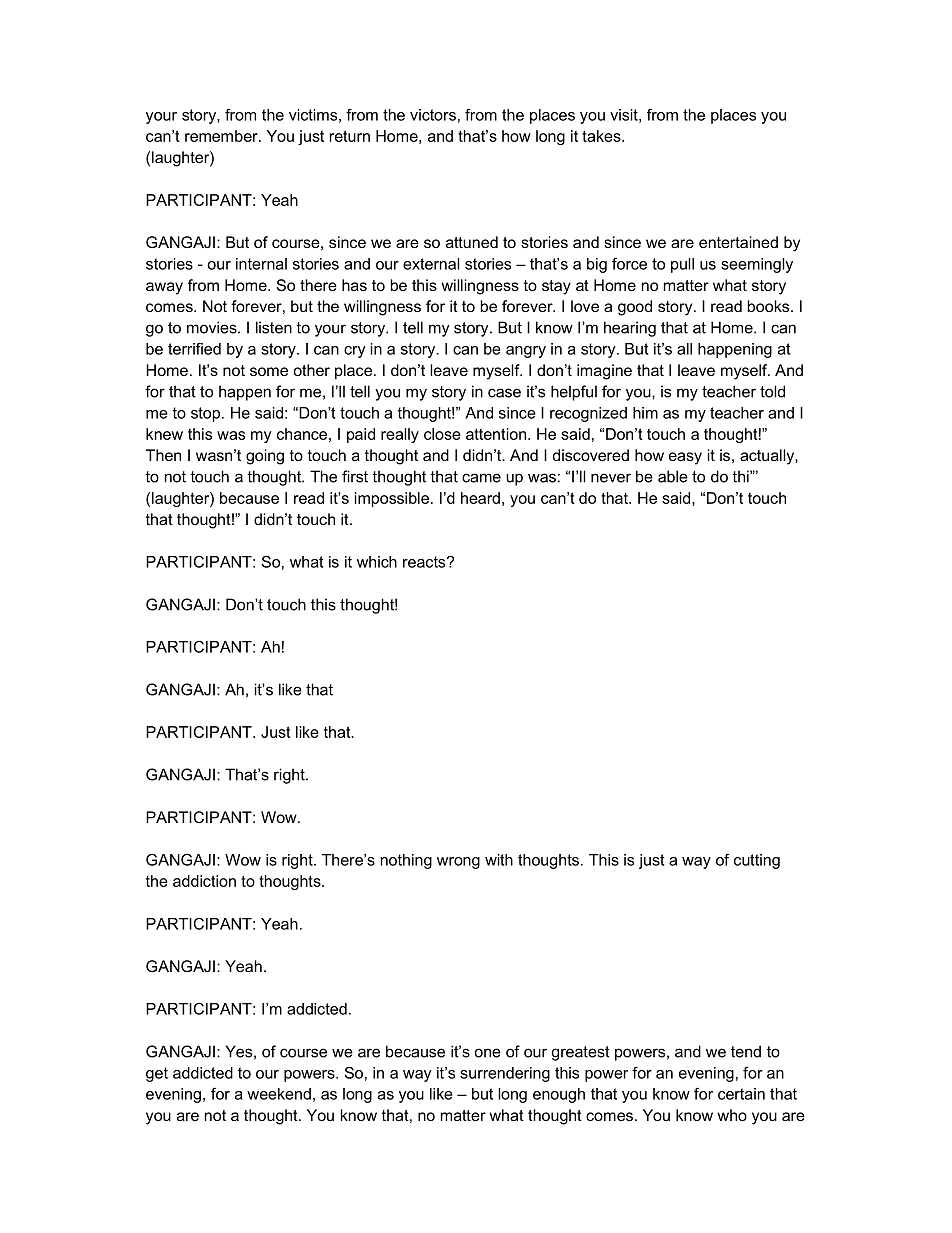  I want to click on addiction, so click(204, 881).
